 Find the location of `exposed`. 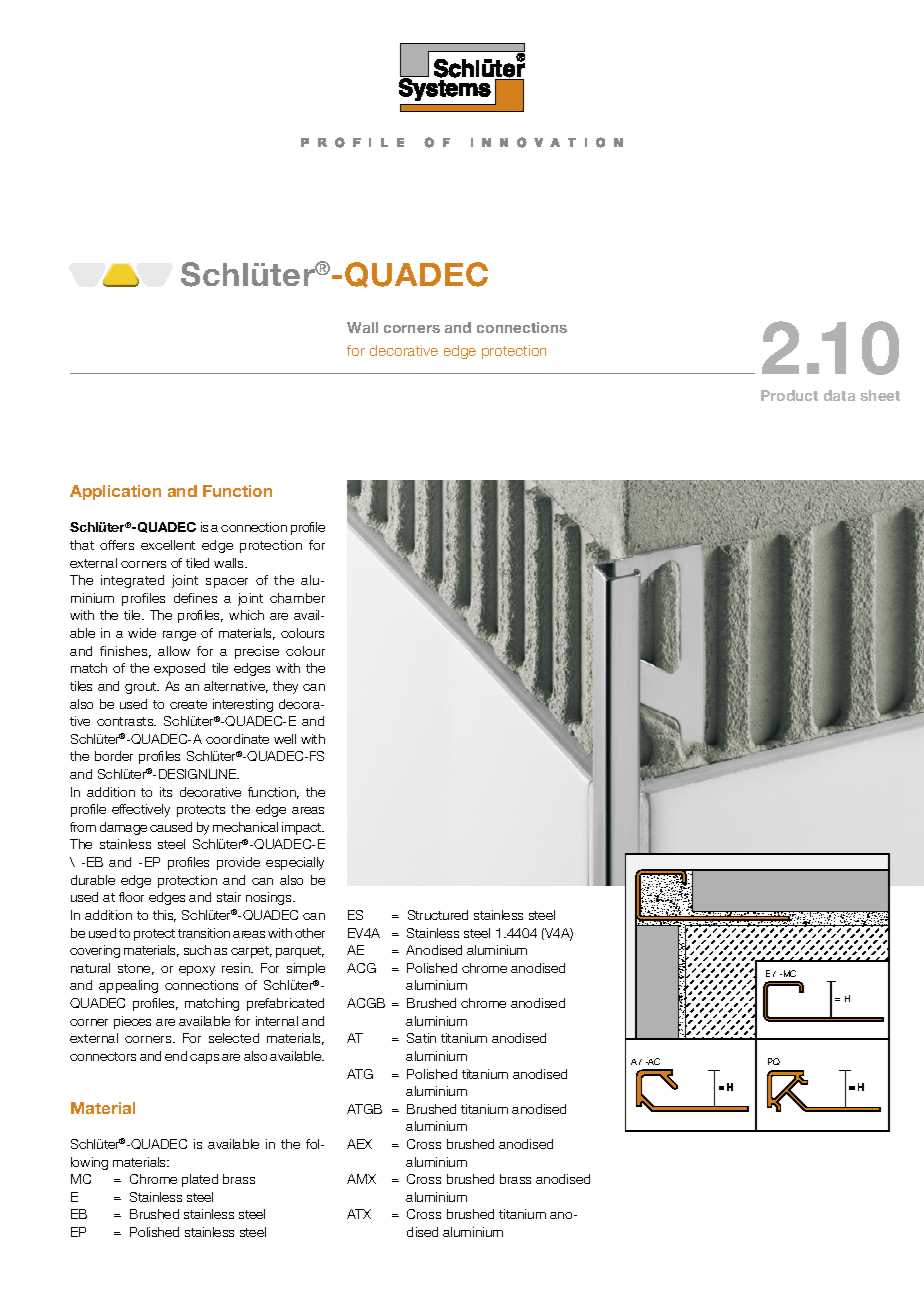

exposed is located at coordinates (179, 669).
